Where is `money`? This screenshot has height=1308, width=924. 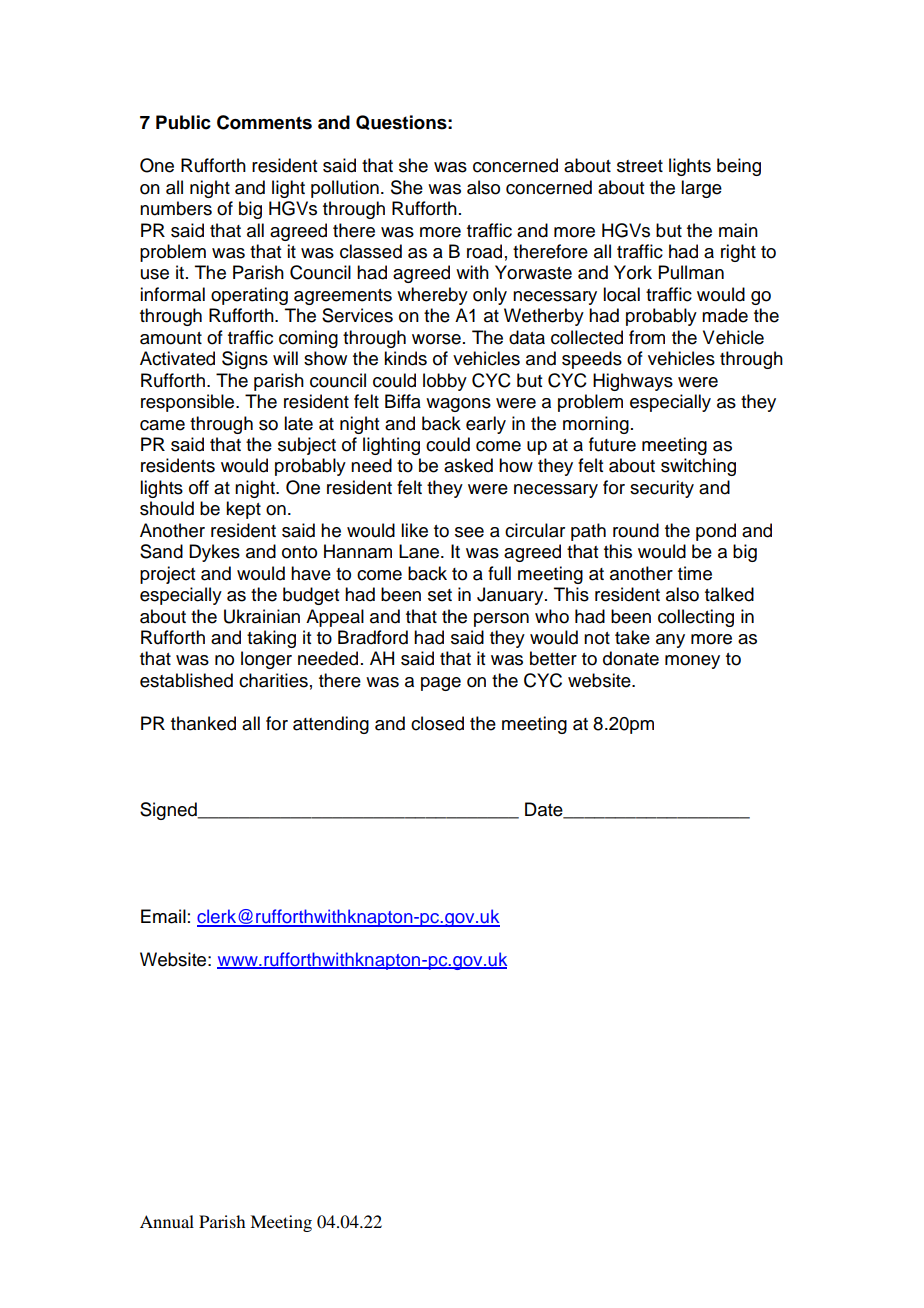
money is located at coordinates (692, 662).
